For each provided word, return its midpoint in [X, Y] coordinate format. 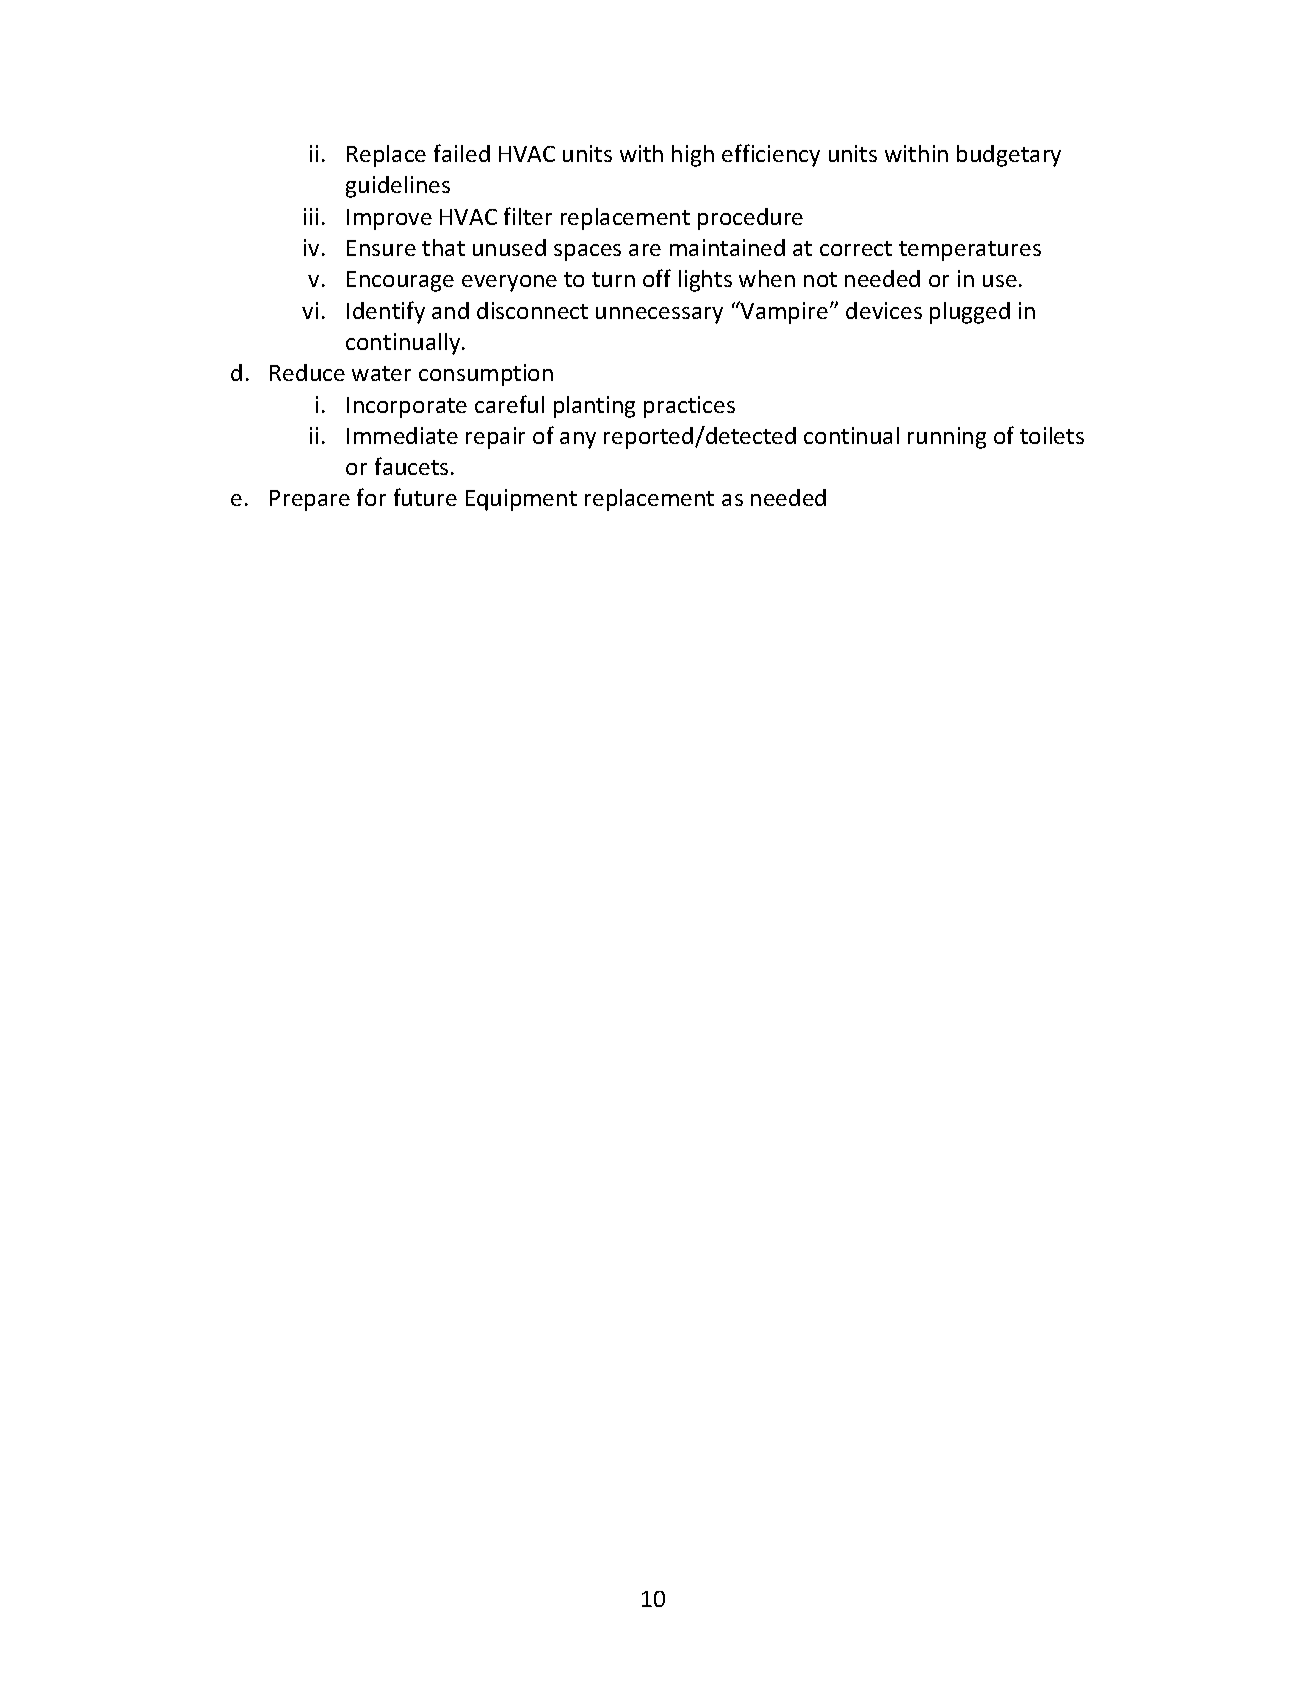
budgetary [1009, 156]
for [371, 497]
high [693, 156]
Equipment [521, 500]
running [947, 438]
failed [462, 153]
